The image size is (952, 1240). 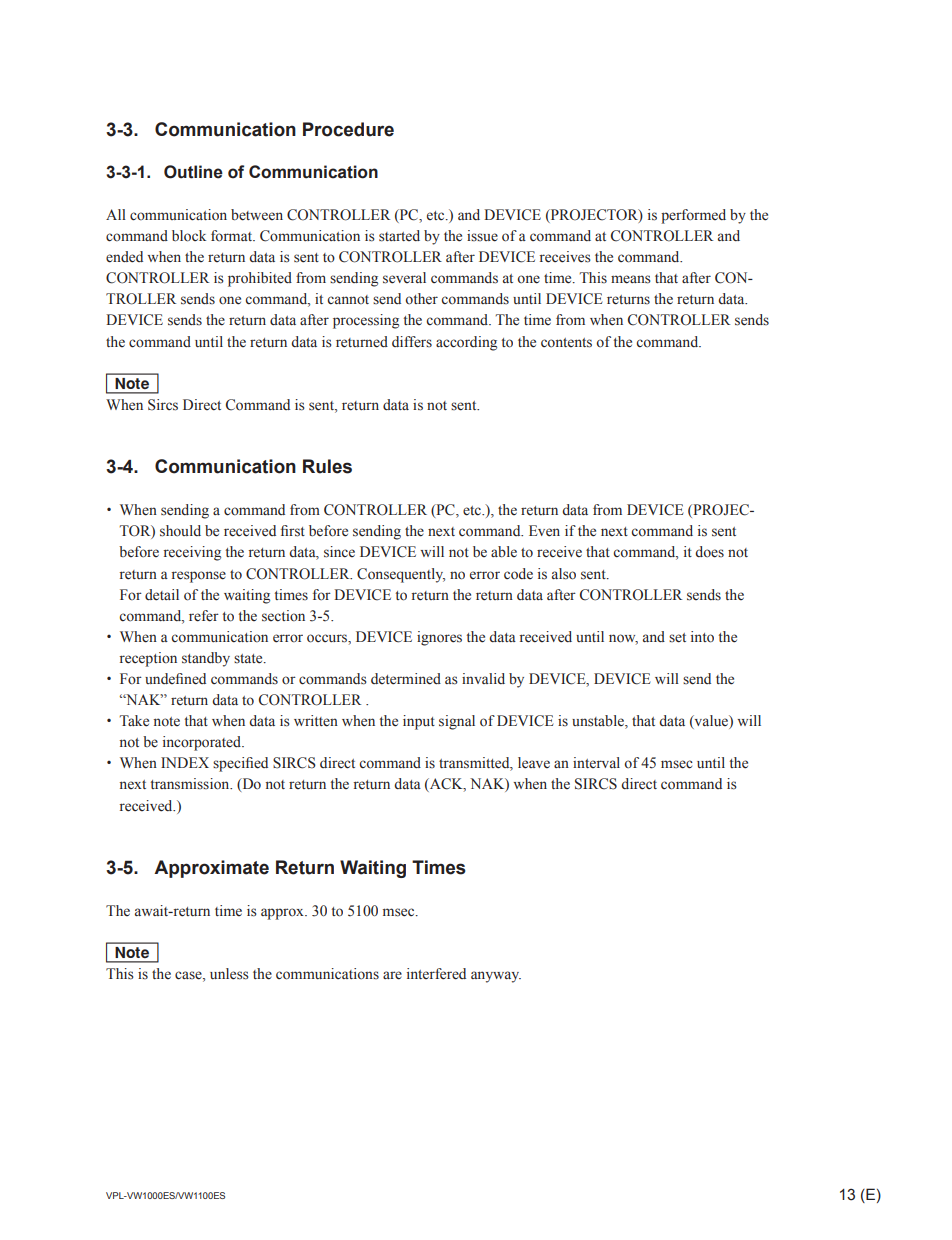 I want to click on Outline, so click(x=193, y=172).
